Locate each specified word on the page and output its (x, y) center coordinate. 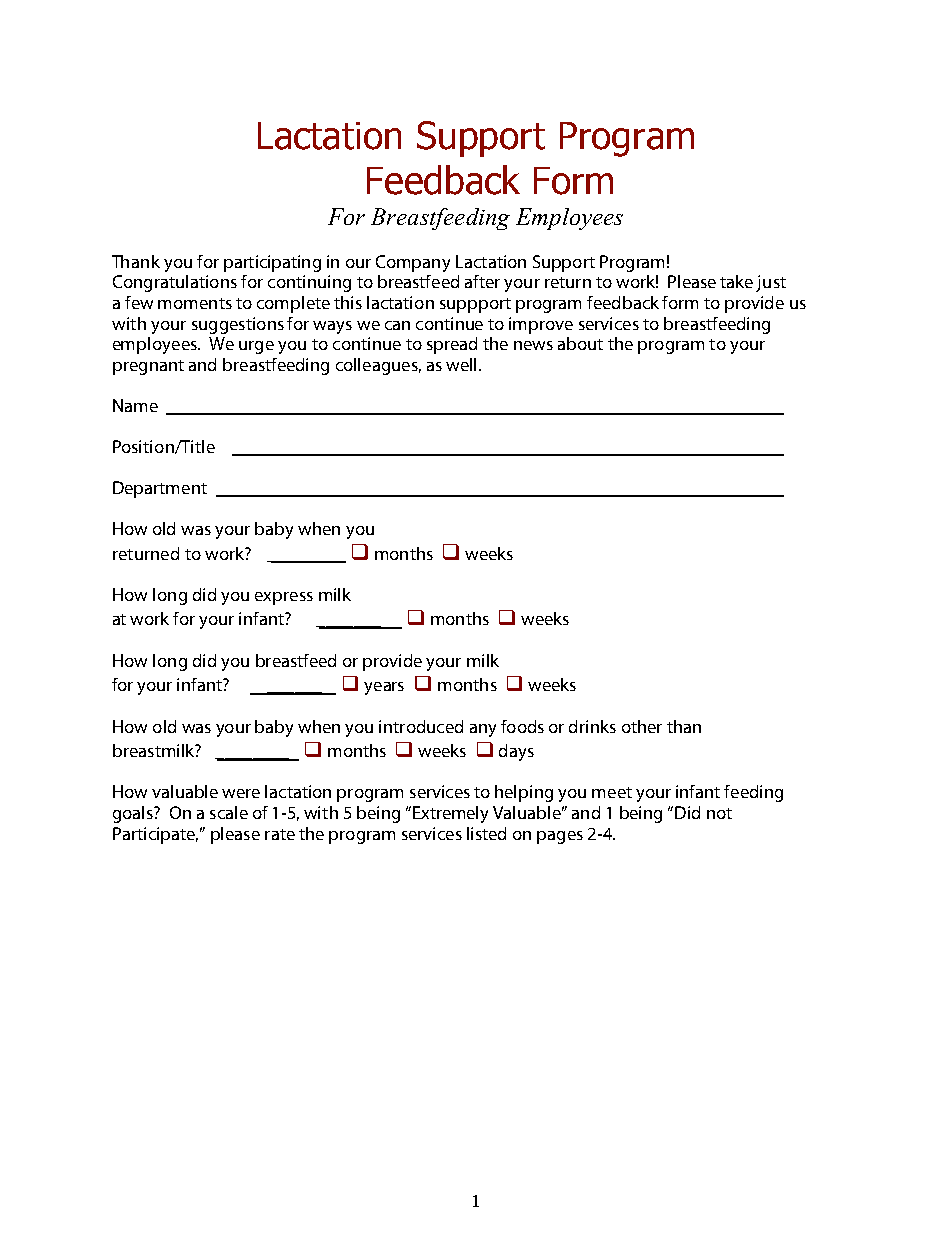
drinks (592, 726)
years (384, 688)
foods (522, 726)
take (736, 281)
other (642, 726)
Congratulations (175, 283)
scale (229, 812)
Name (135, 405)
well (461, 364)
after (482, 281)
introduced (421, 726)
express (284, 598)
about (580, 343)
